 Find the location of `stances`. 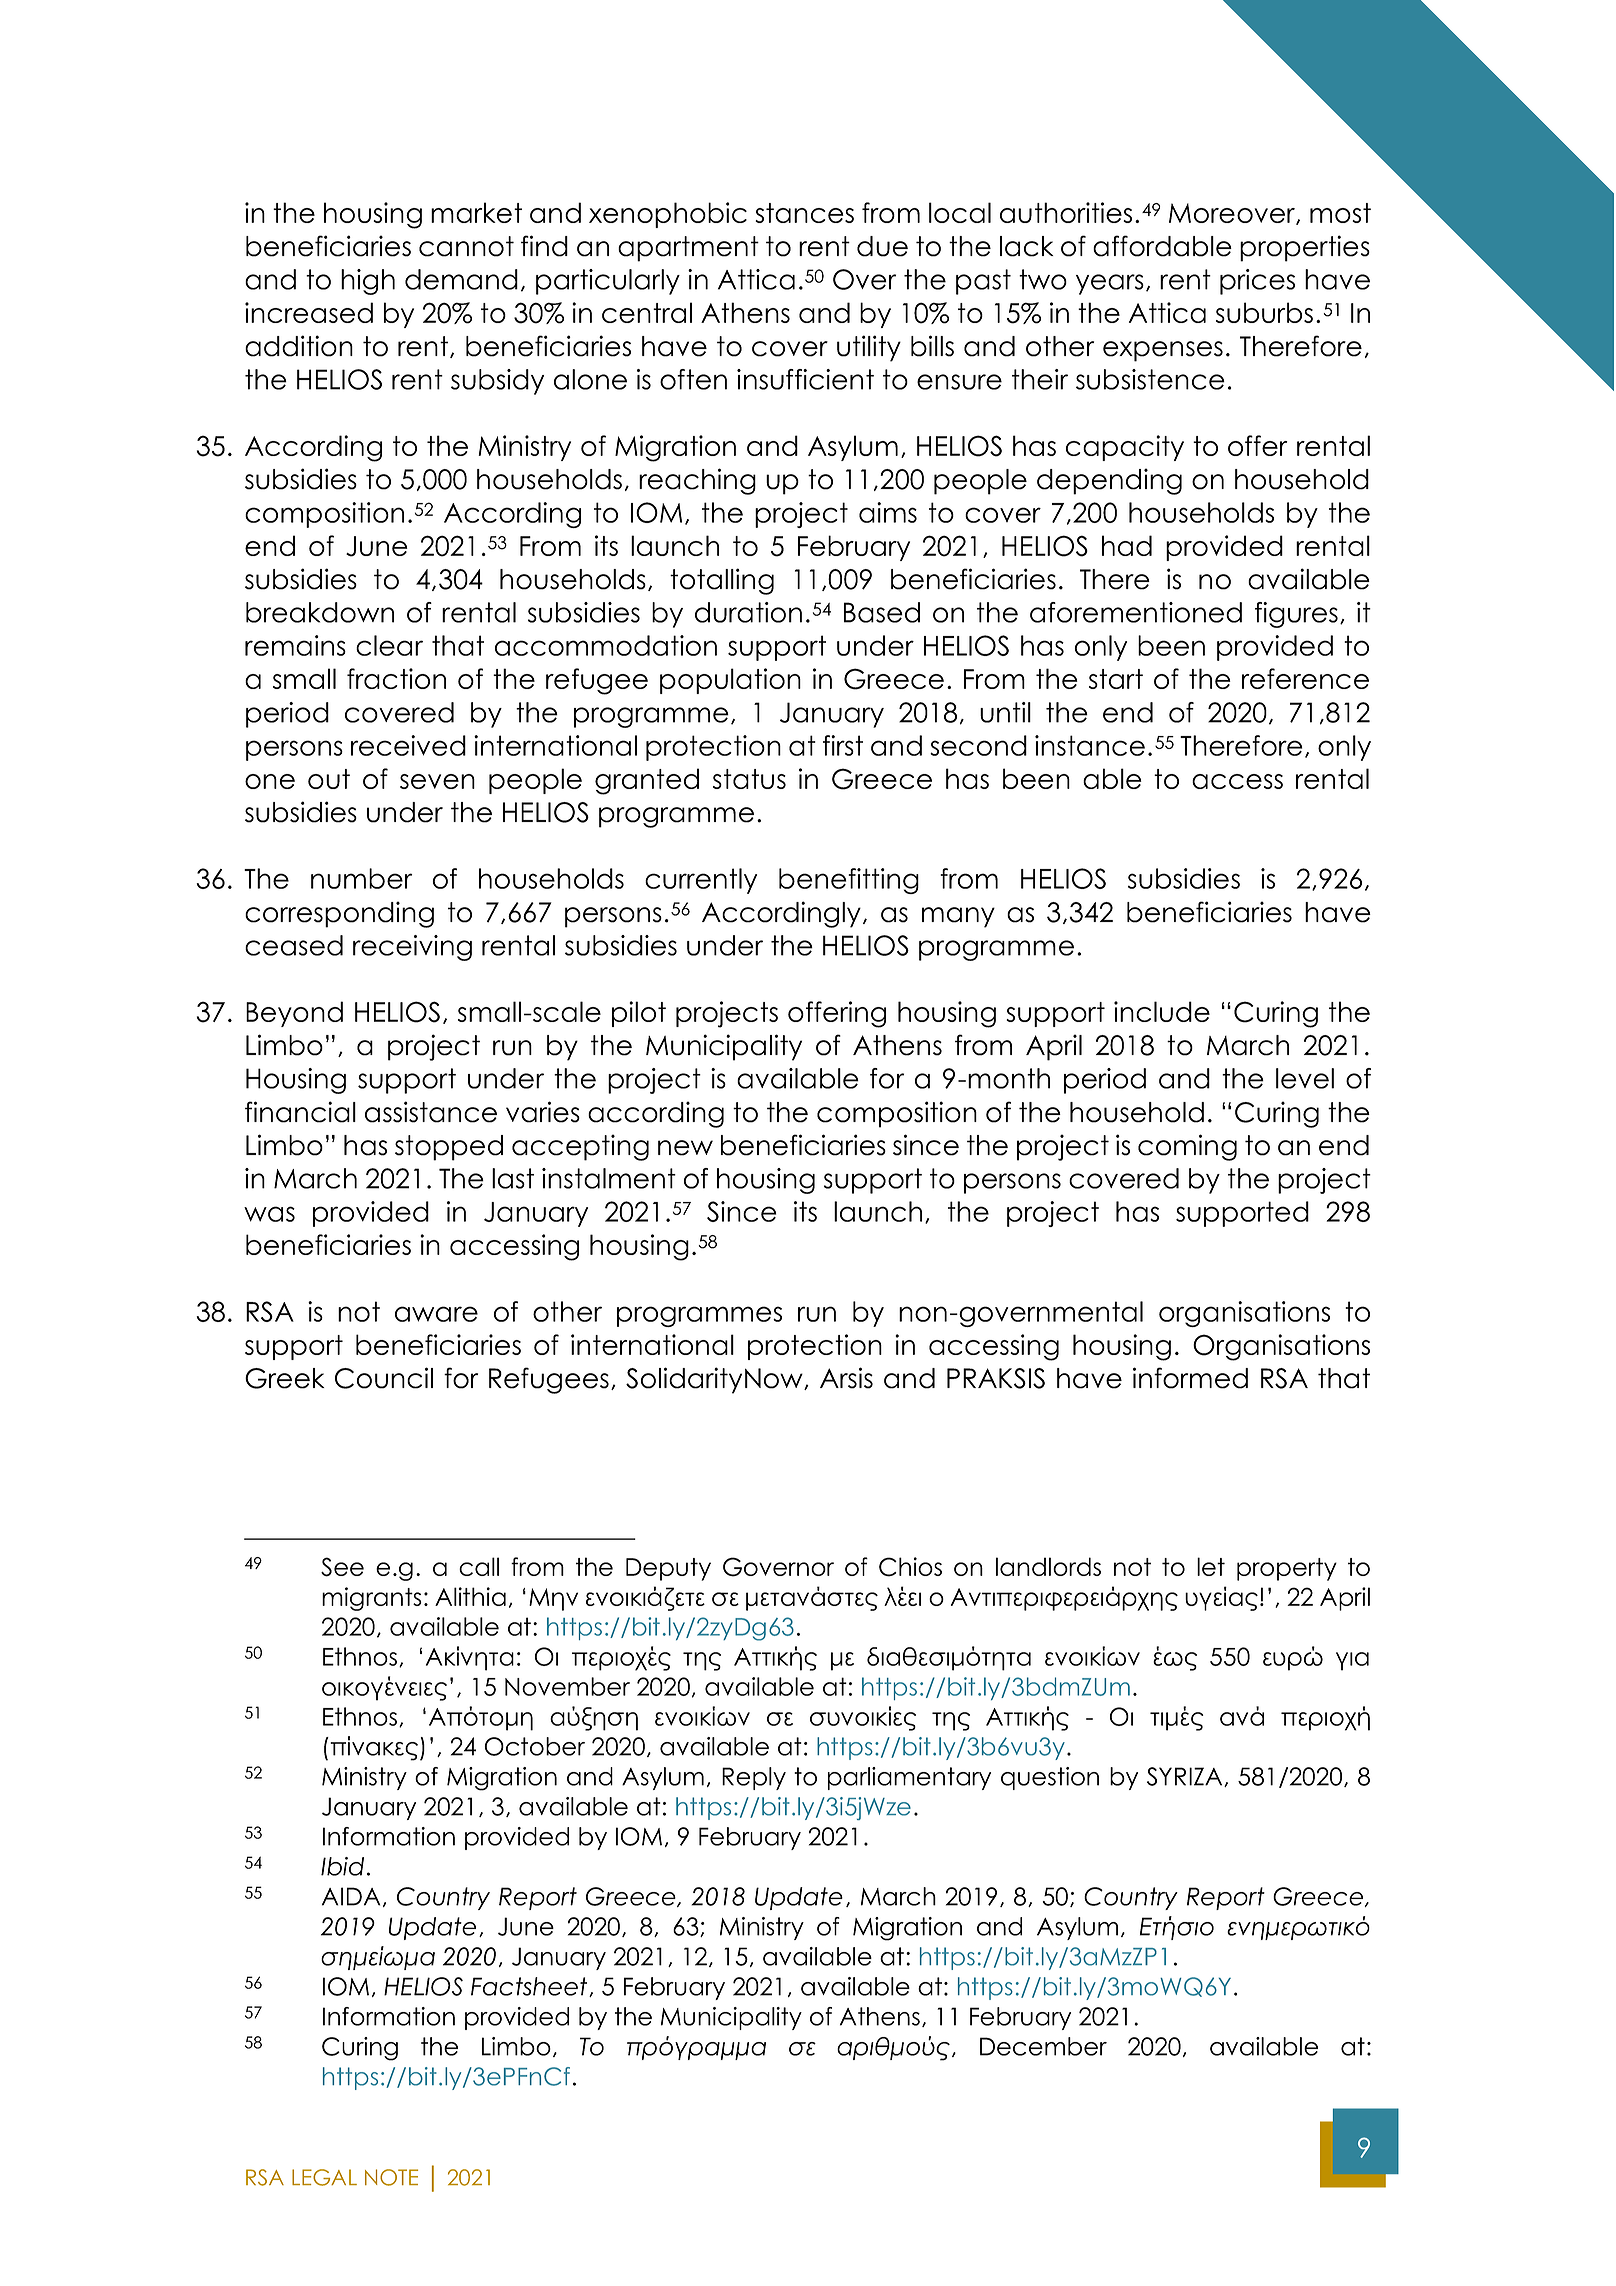

stances is located at coordinates (804, 213).
